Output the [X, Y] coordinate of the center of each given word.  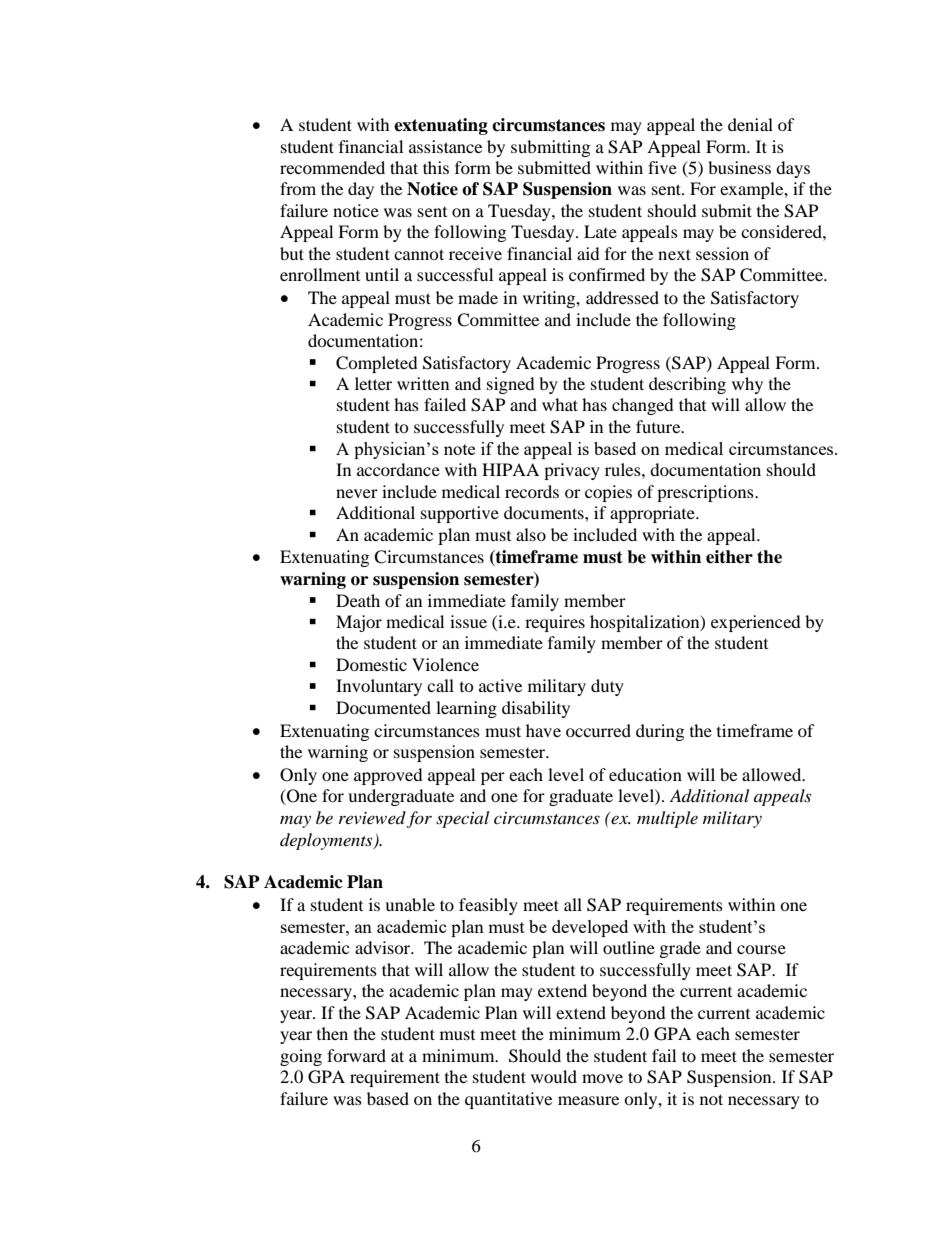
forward [356, 1055]
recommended [332, 167]
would [554, 1076]
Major [359, 623]
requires [555, 623]
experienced [756, 623]
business [739, 167]
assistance [445, 146]
